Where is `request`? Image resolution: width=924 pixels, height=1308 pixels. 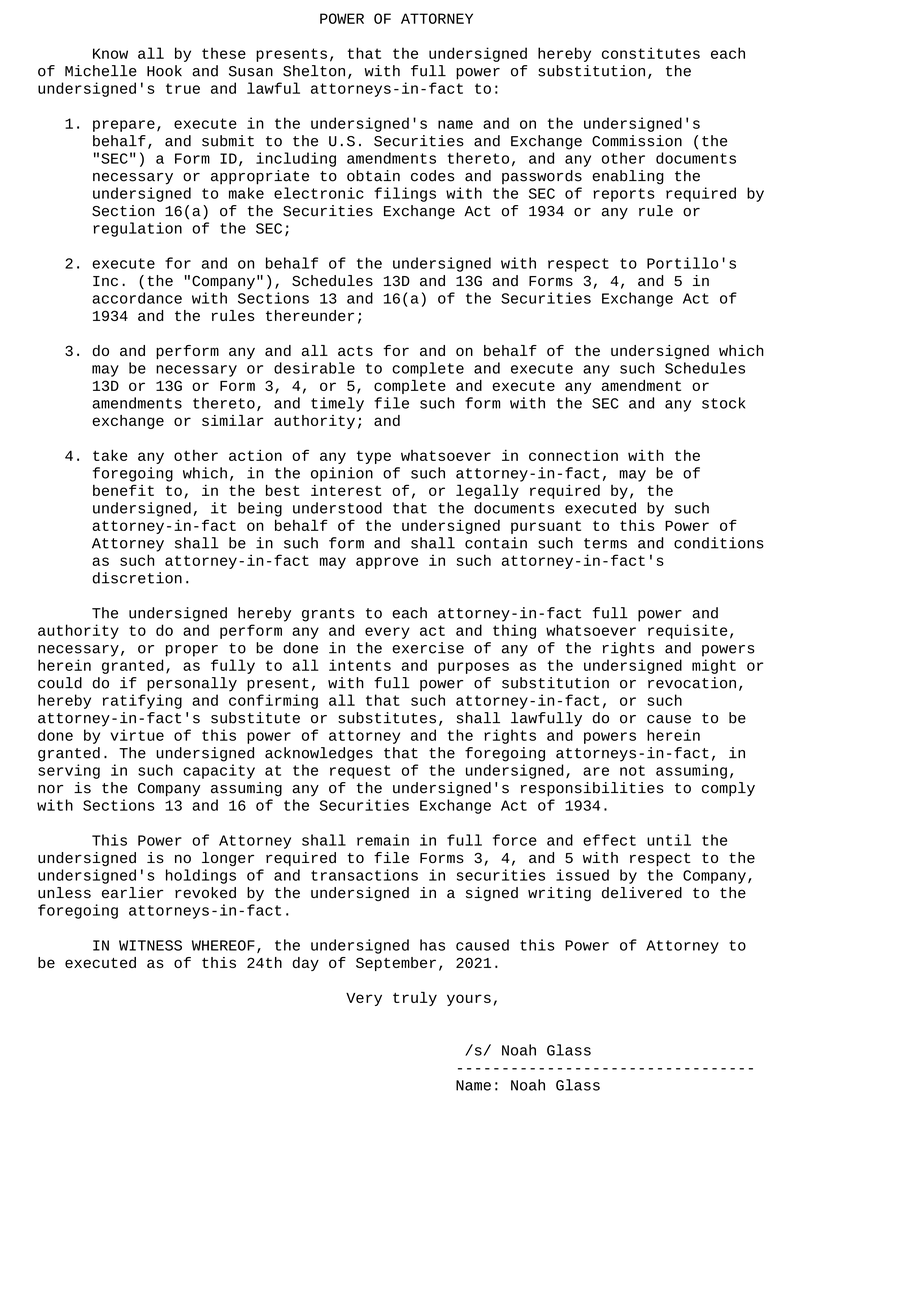
request is located at coordinates (360, 772).
